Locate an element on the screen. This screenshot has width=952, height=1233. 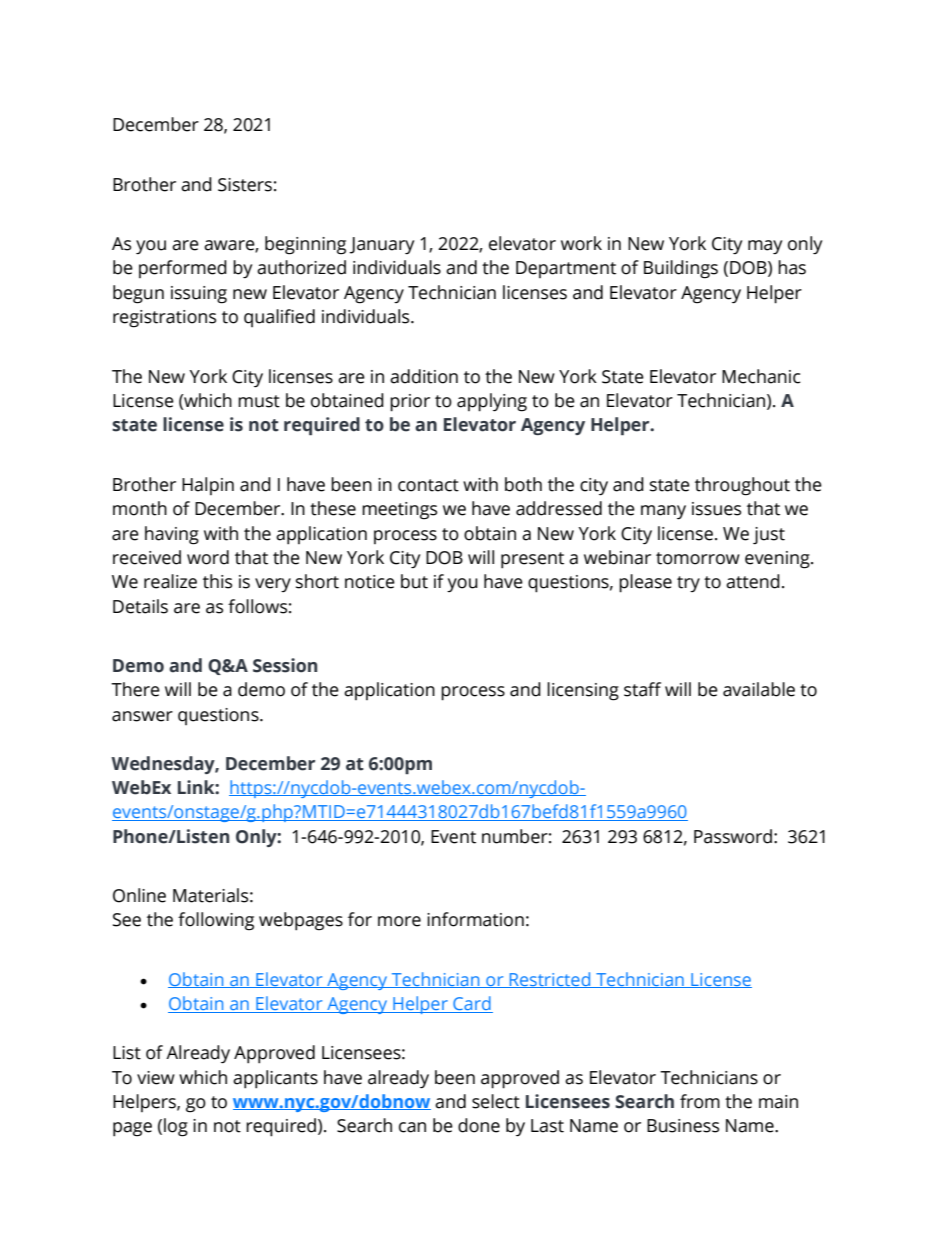
available is located at coordinates (759, 689).
